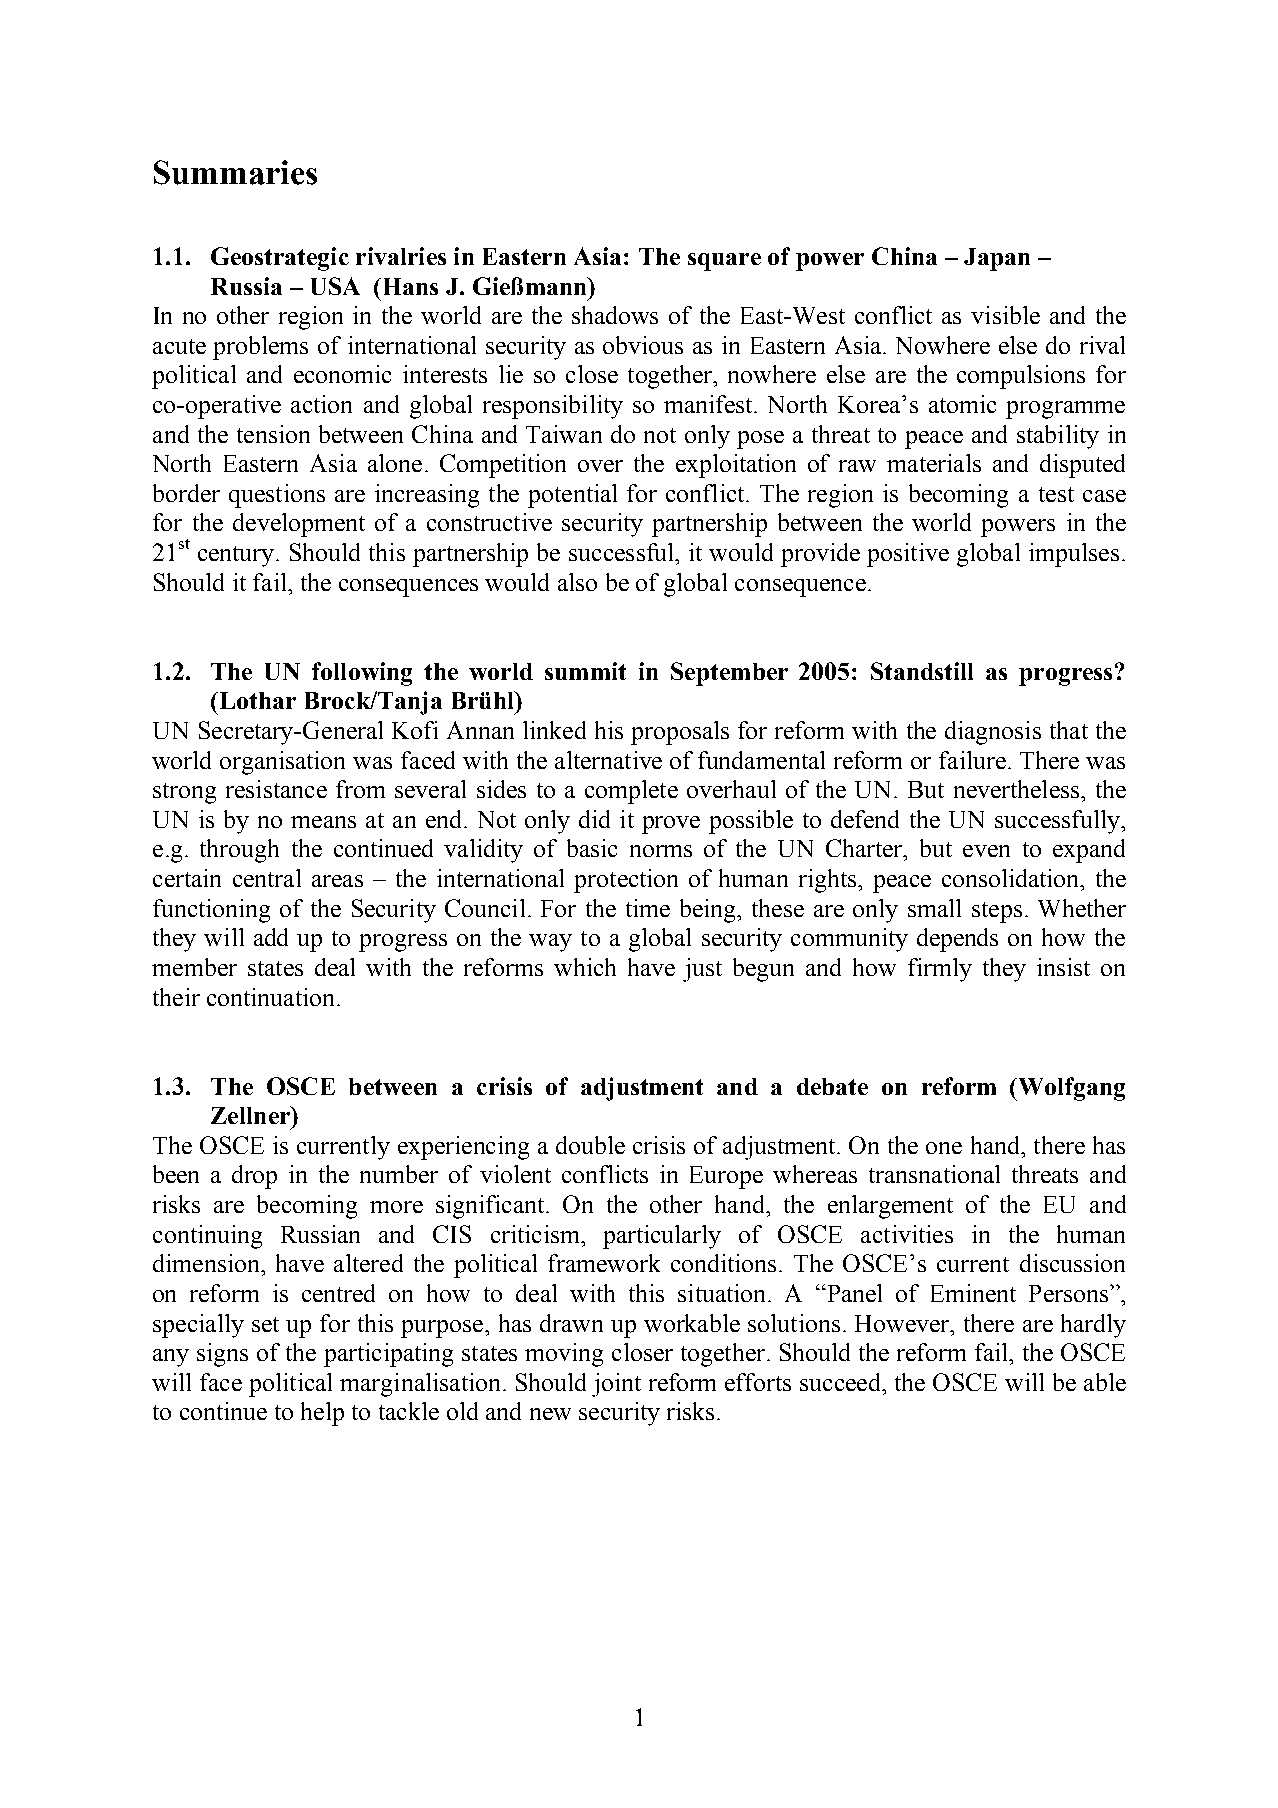 Image resolution: width=1278 pixels, height=1808 pixels. What do you see at coordinates (1072, 1089) in the screenshot?
I see `Wolfgang` at bounding box center [1072, 1089].
